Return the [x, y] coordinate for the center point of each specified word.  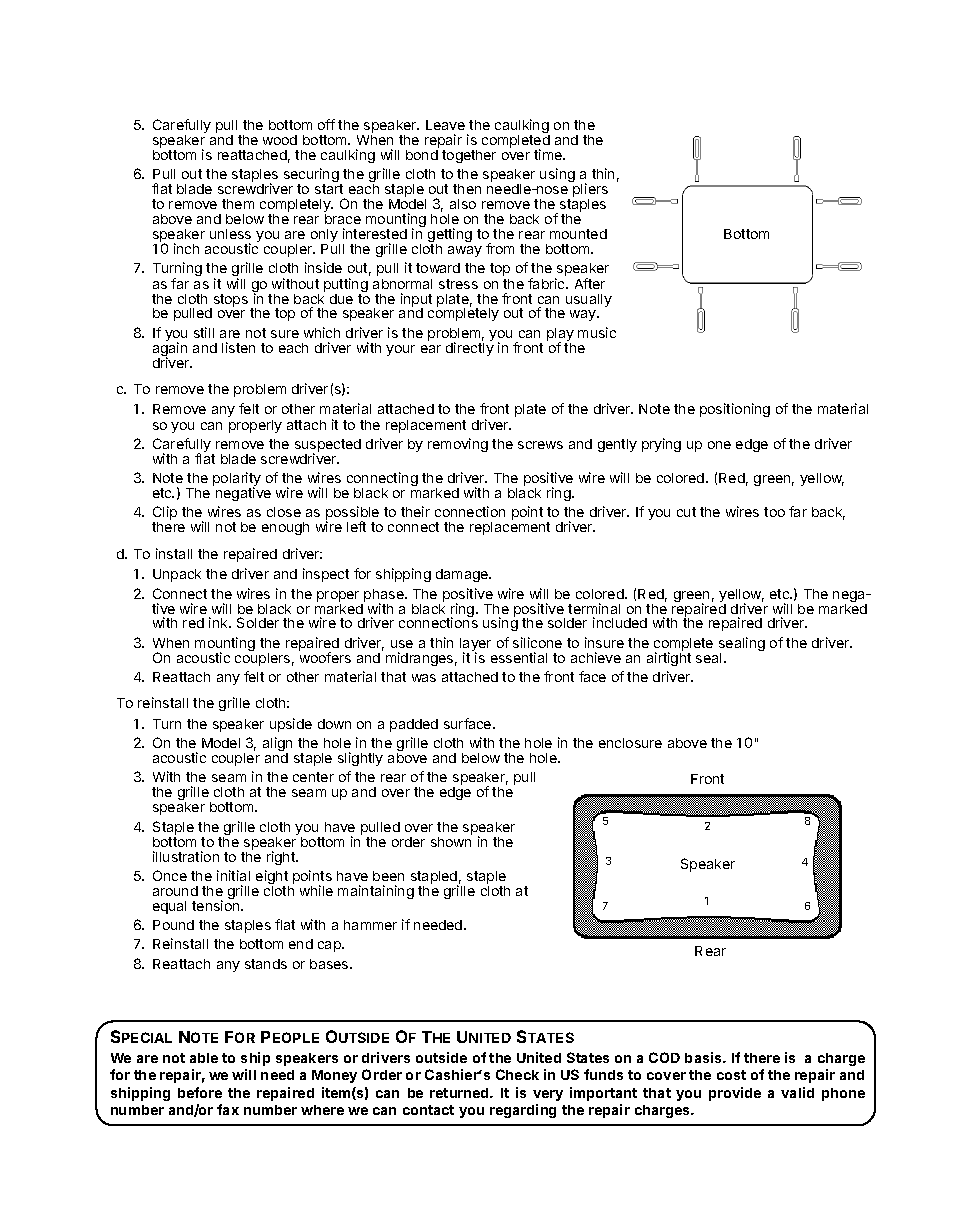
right [282, 858]
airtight [669, 658]
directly [470, 348]
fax [228, 1109]
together [469, 156]
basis [704, 1057]
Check [517, 1074]
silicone [537, 642]
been [388, 876]
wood [280, 140]
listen [238, 347]
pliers [590, 191]
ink [219, 622]
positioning [735, 410]
